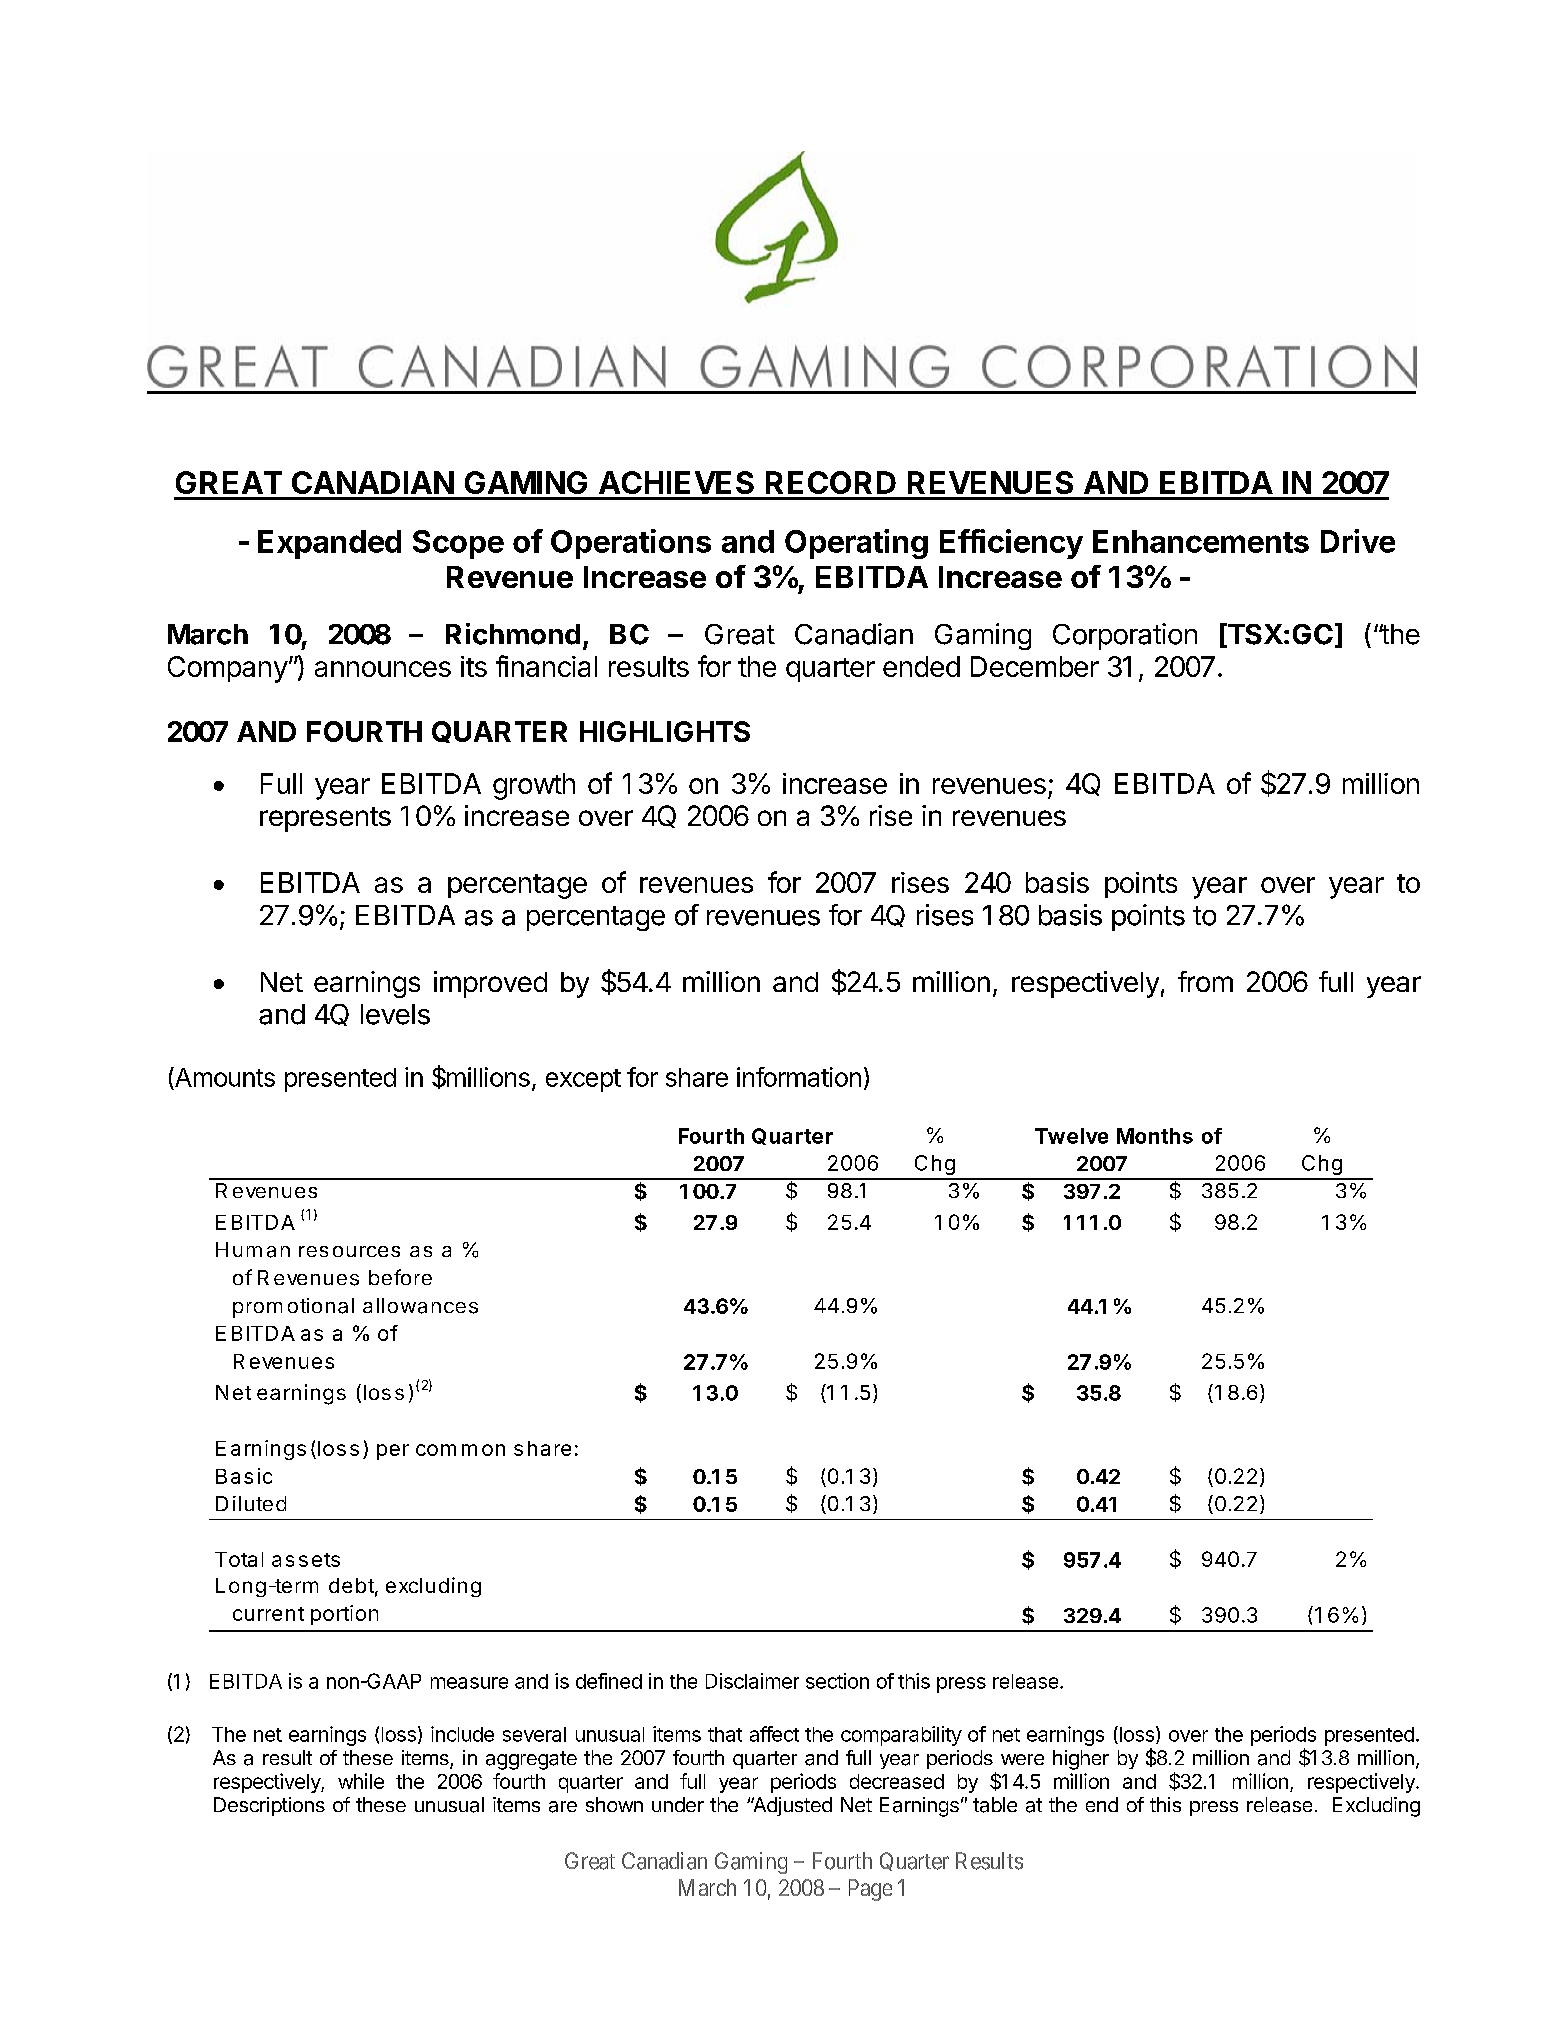 The image size is (1568, 2029). What do you see at coordinates (1201, 541) in the screenshot?
I see `Enhancements` at bounding box center [1201, 541].
